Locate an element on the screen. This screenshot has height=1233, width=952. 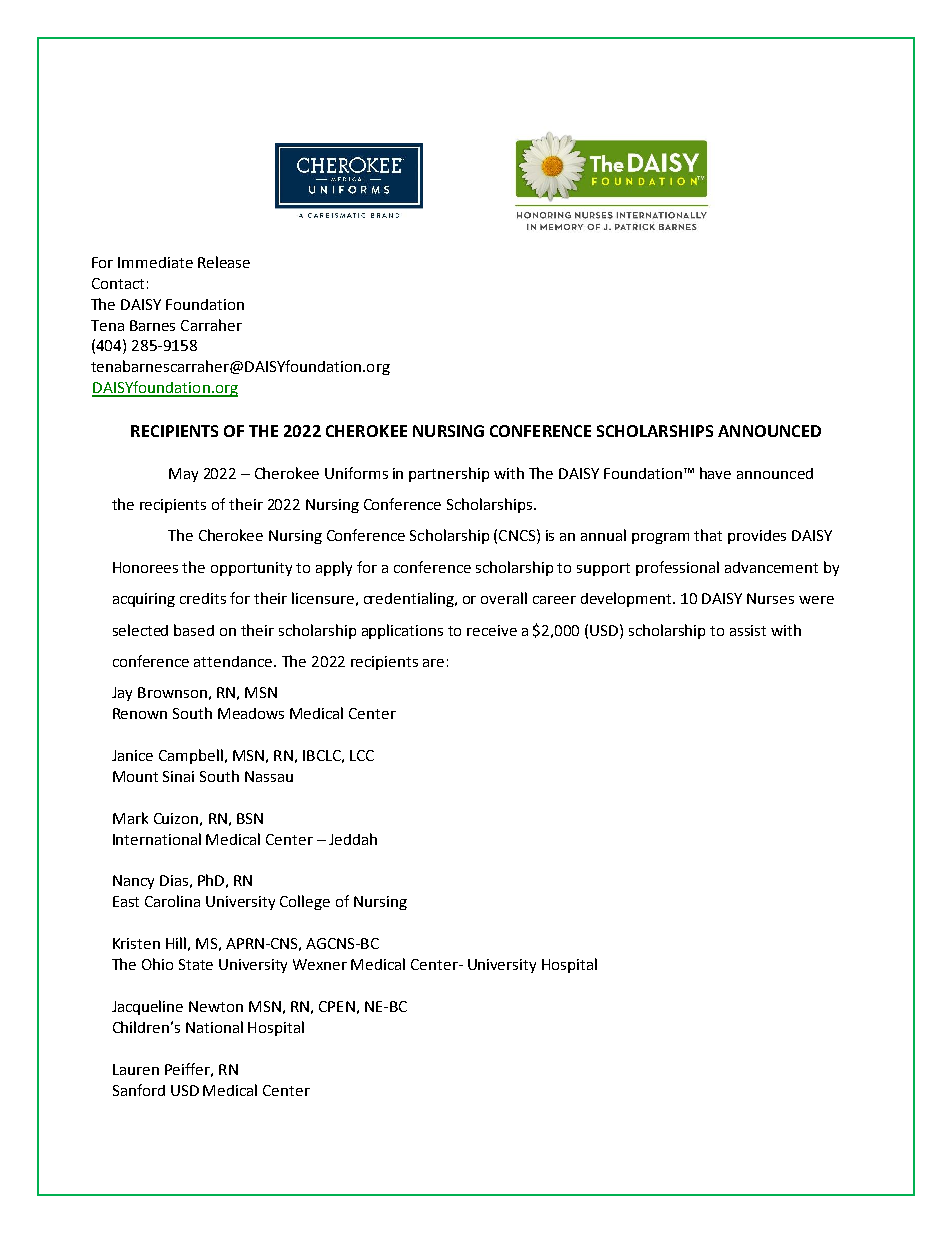
BSN is located at coordinates (250, 818).
